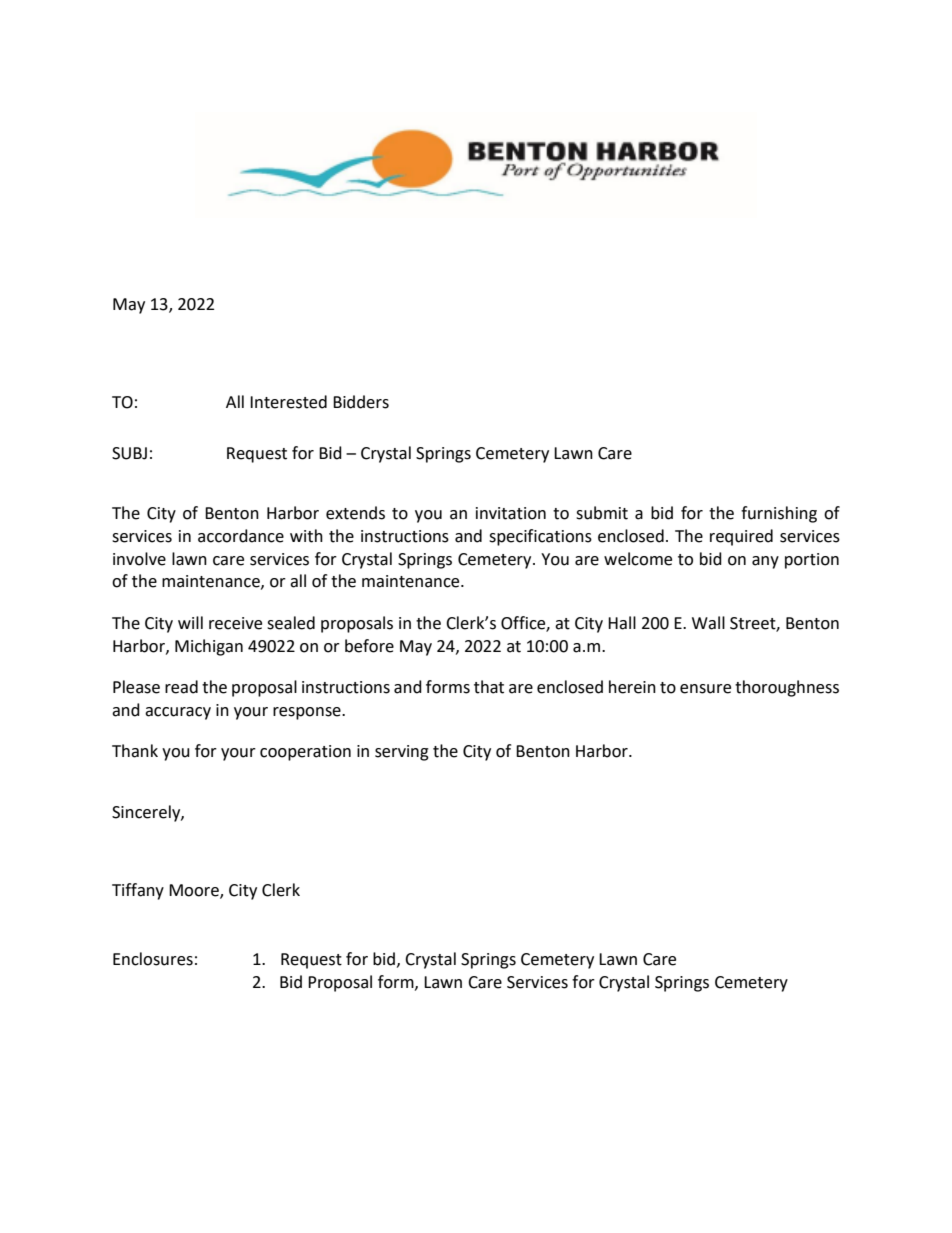  What do you see at coordinates (705, 689) in the page?
I see `ensure` at bounding box center [705, 689].
